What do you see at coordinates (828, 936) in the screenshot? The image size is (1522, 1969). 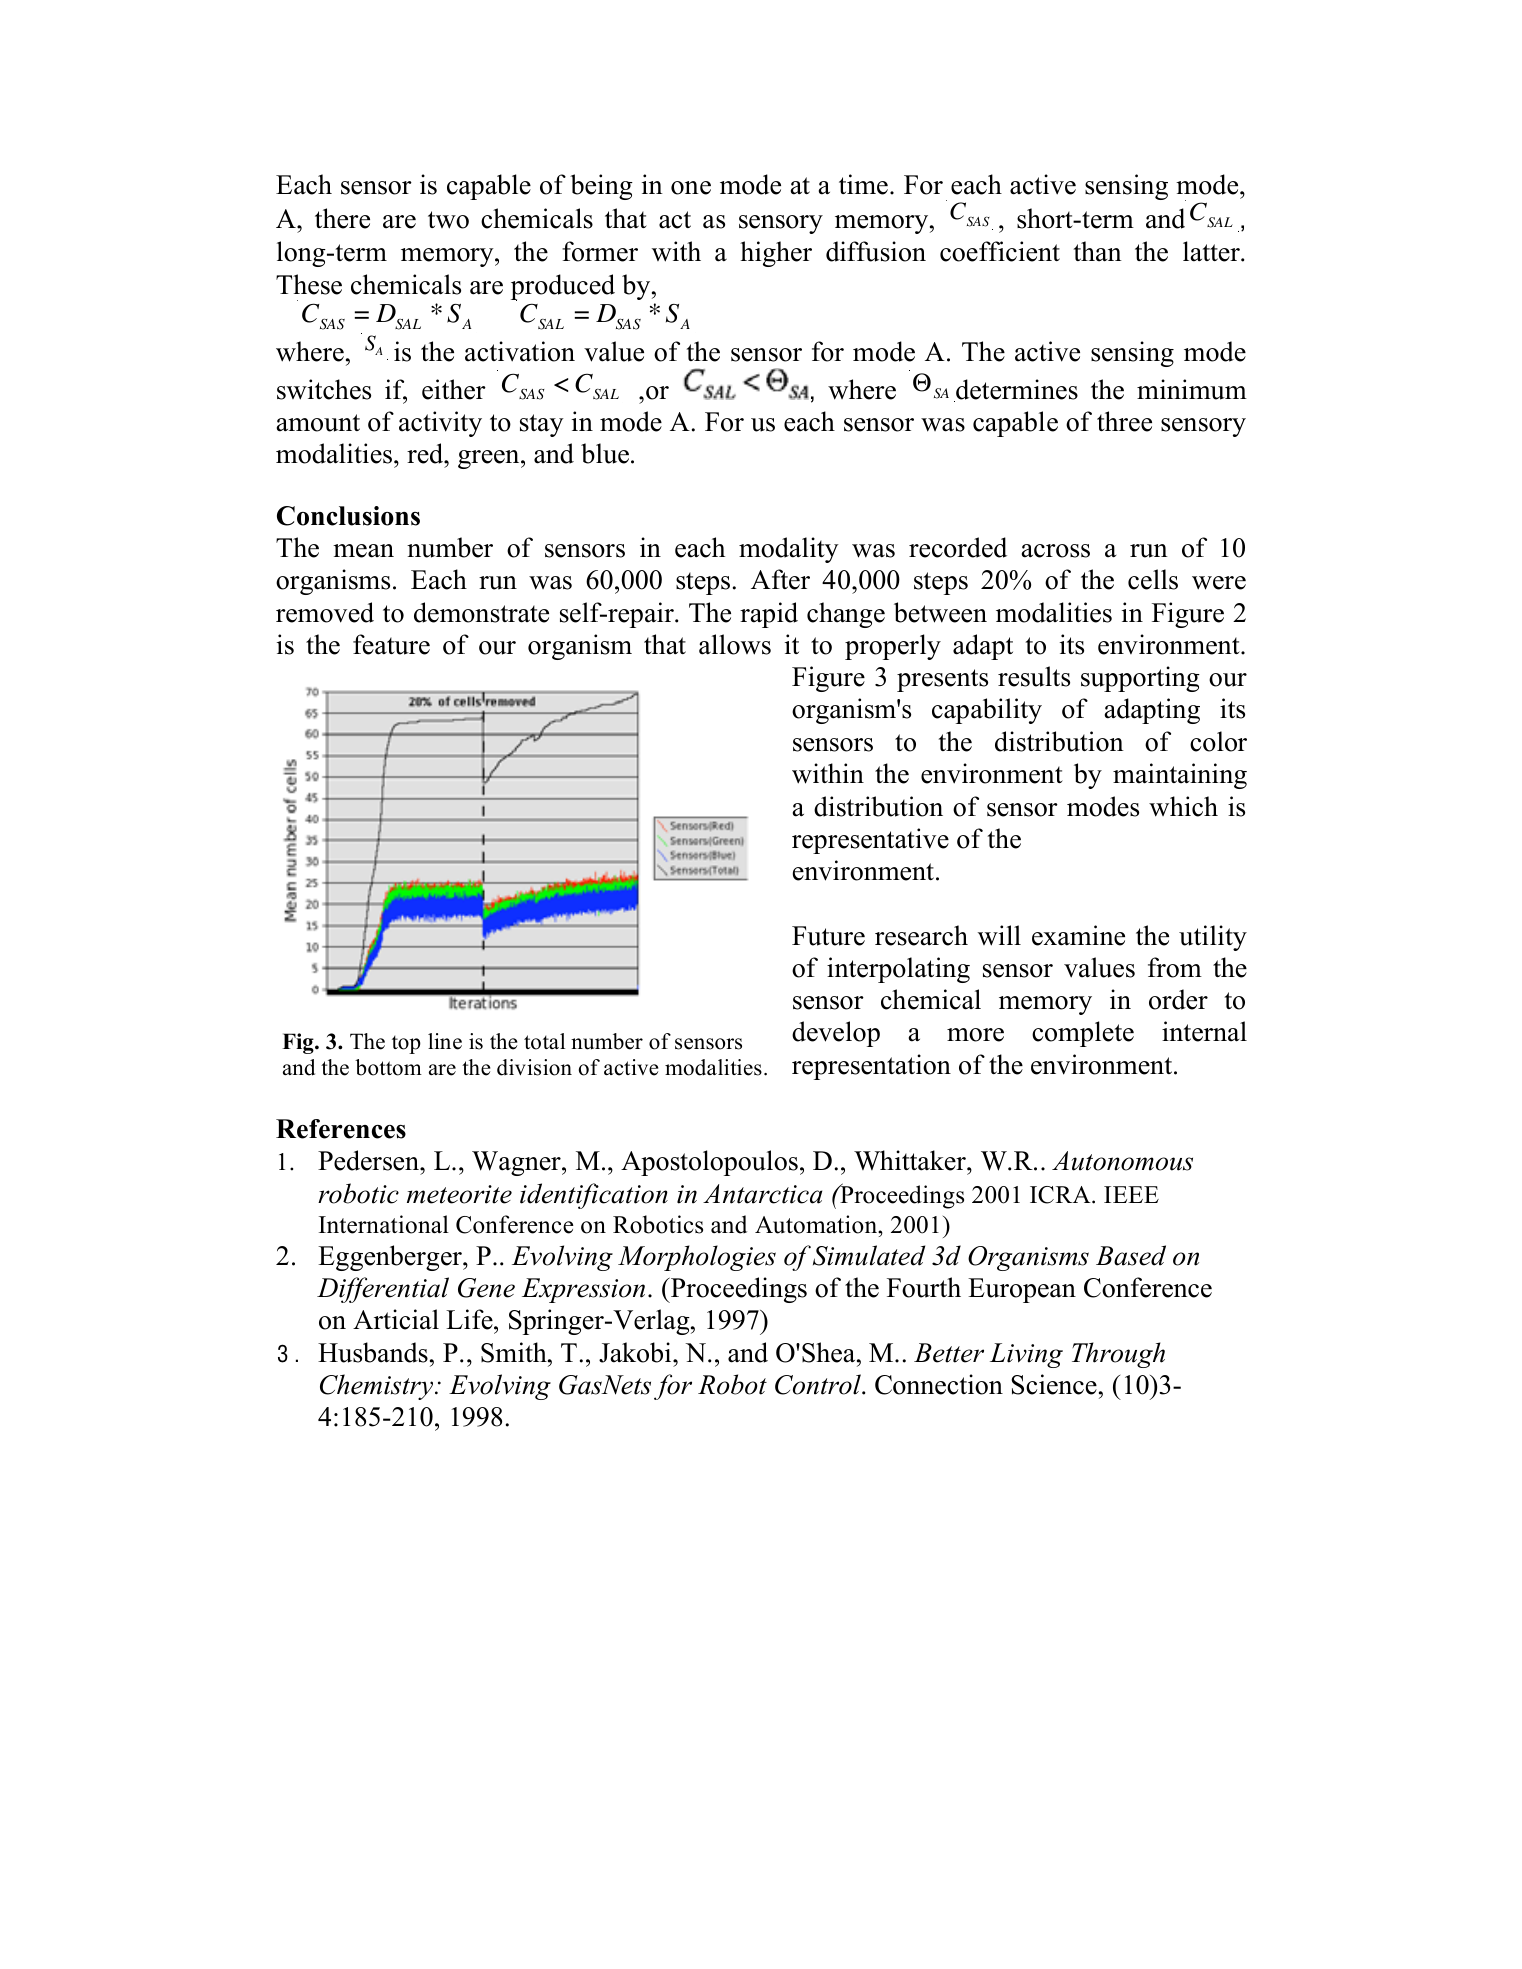 I see `Future` at bounding box center [828, 936].
